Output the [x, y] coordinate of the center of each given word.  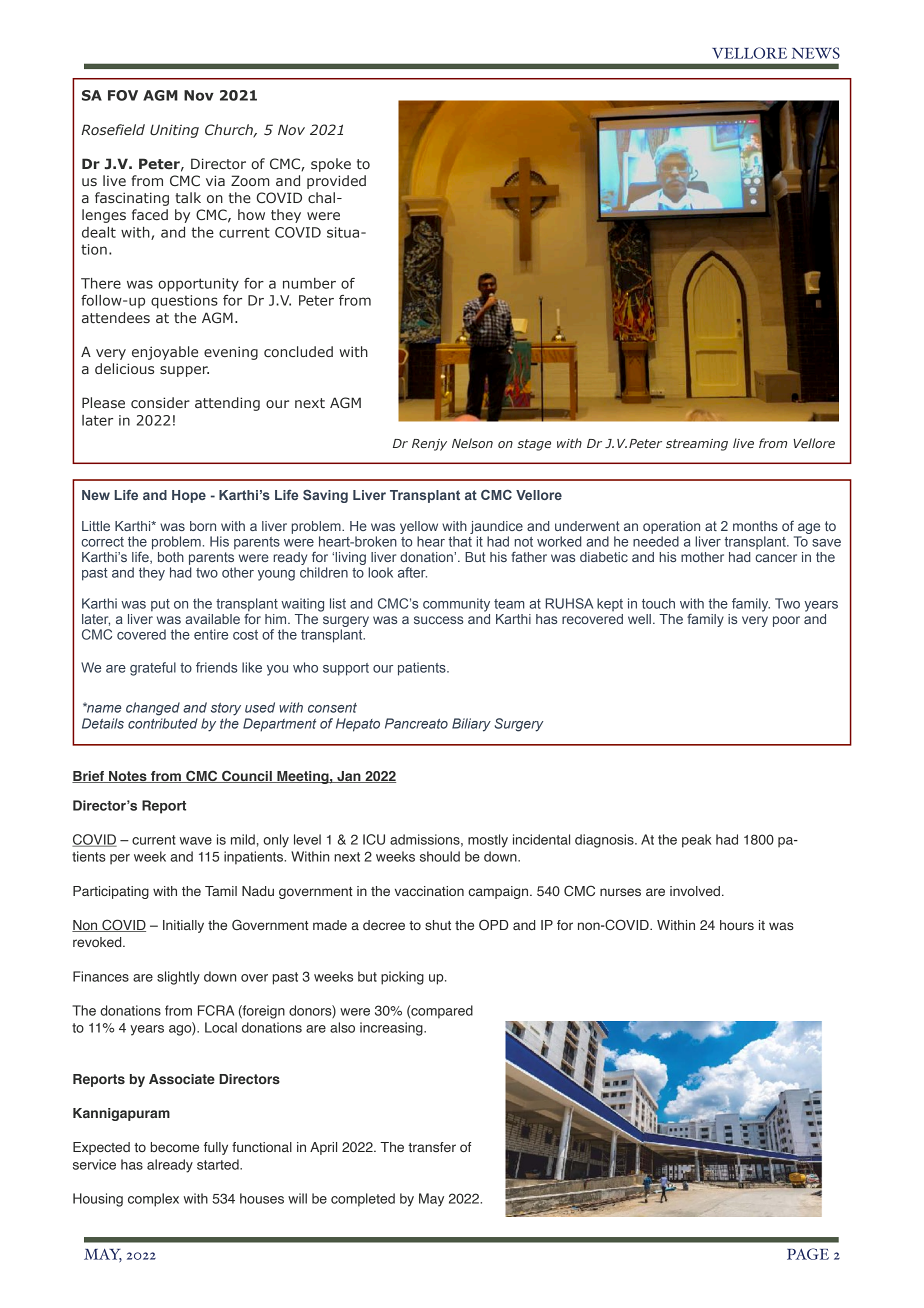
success [438, 620]
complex [153, 1200]
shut [438, 925]
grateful [153, 669]
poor [786, 621]
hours [737, 925]
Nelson [472, 443]
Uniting [174, 131]
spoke [331, 165]
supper [184, 371]
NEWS [816, 53]
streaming [697, 445]
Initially [183, 926]
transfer [432, 1147]
